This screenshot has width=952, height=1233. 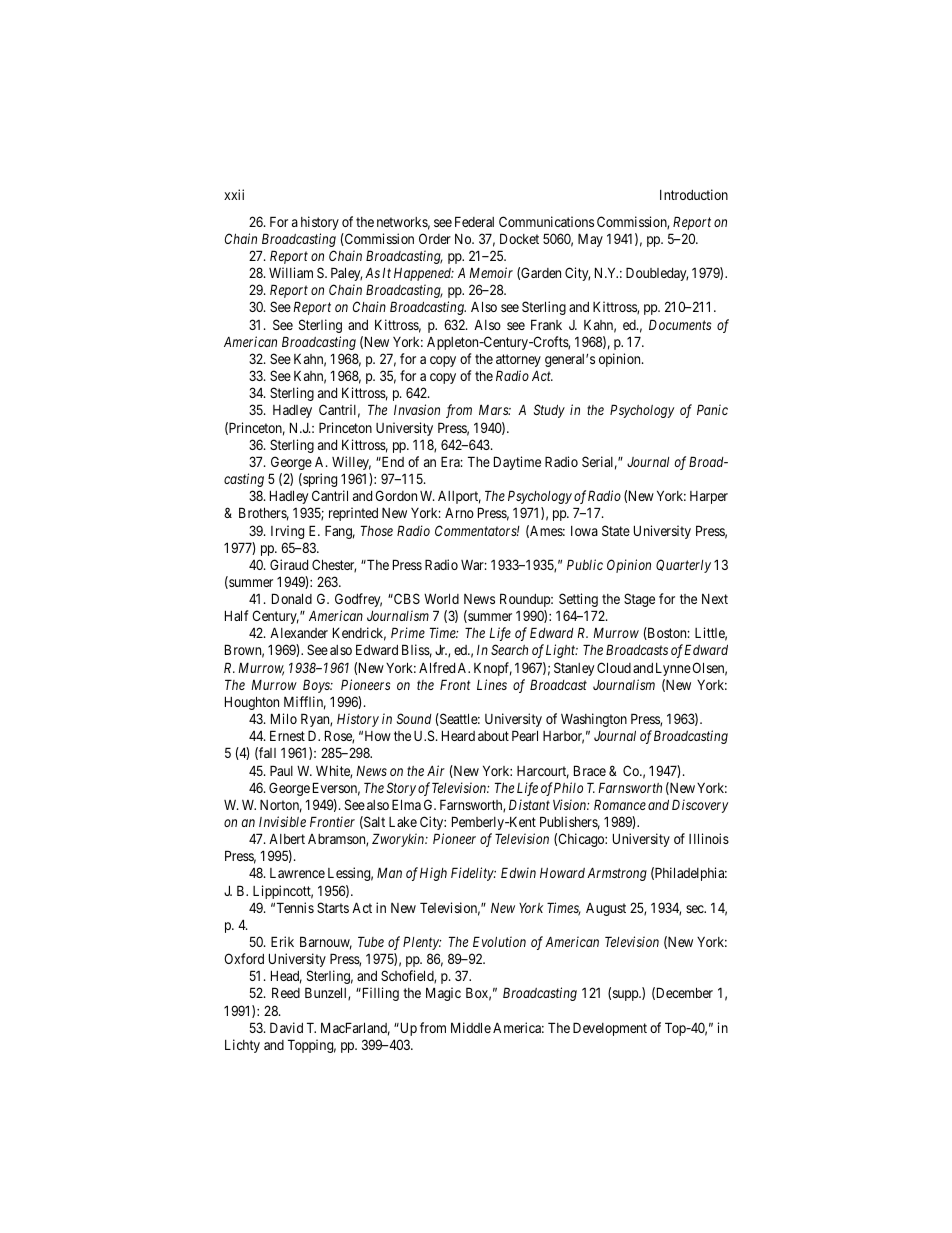 What do you see at coordinates (286, 1027) in the screenshot?
I see `David` at bounding box center [286, 1027].
